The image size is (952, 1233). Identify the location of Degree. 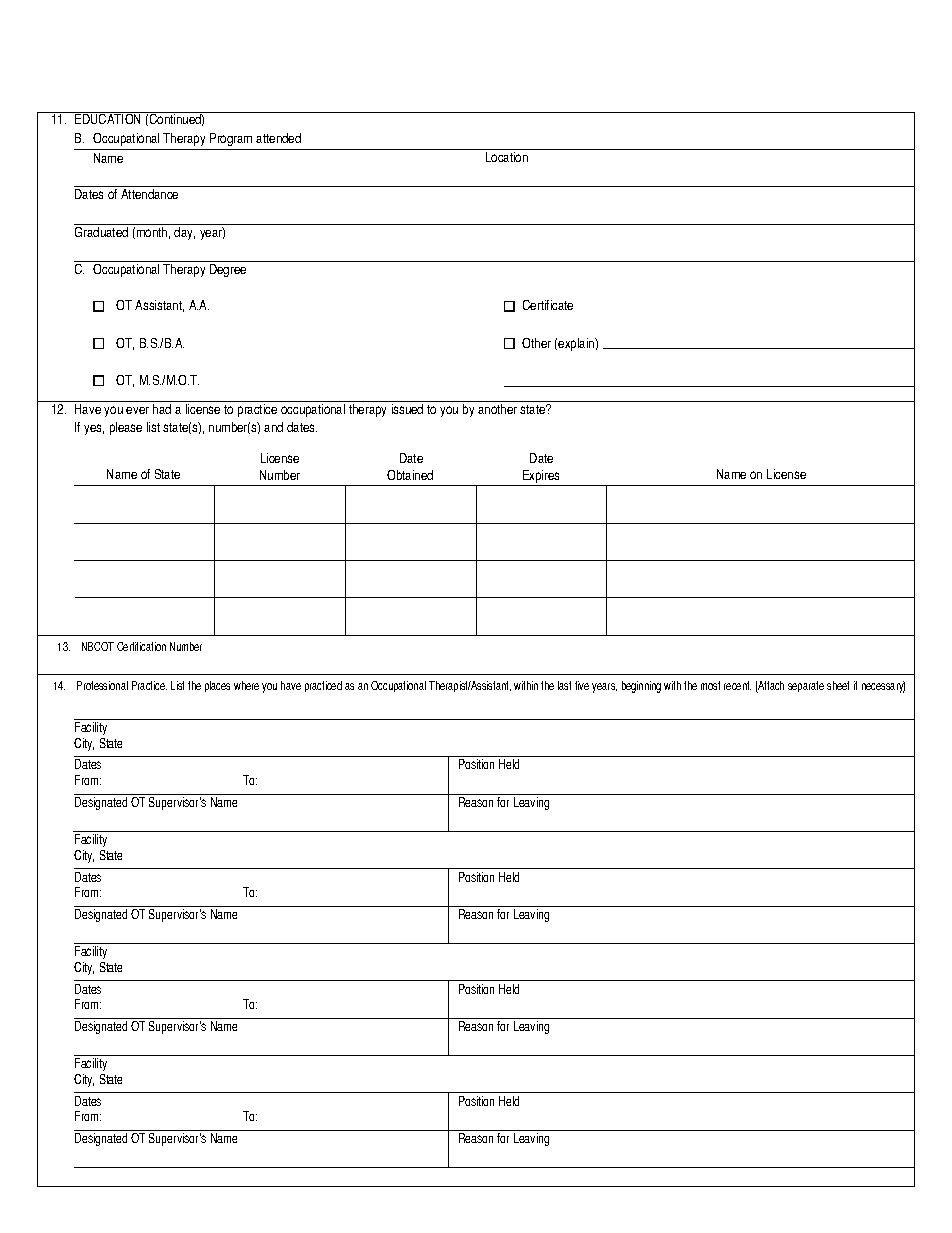
(228, 270).
